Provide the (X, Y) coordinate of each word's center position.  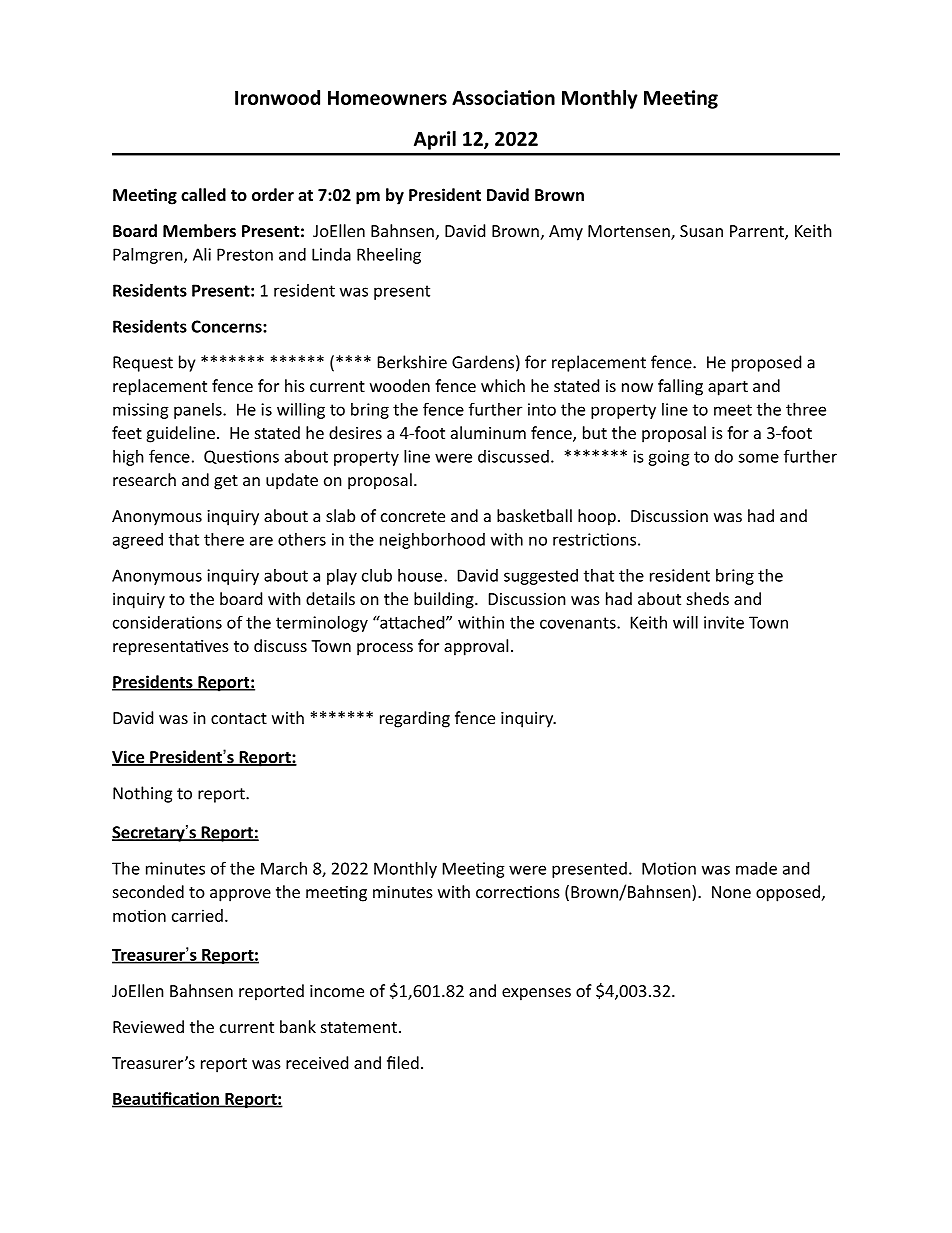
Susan (701, 231)
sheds (708, 598)
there (224, 539)
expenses (536, 994)
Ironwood (277, 97)
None (731, 892)
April (435, 140)
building (445, 600)
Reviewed (148, 1026)
